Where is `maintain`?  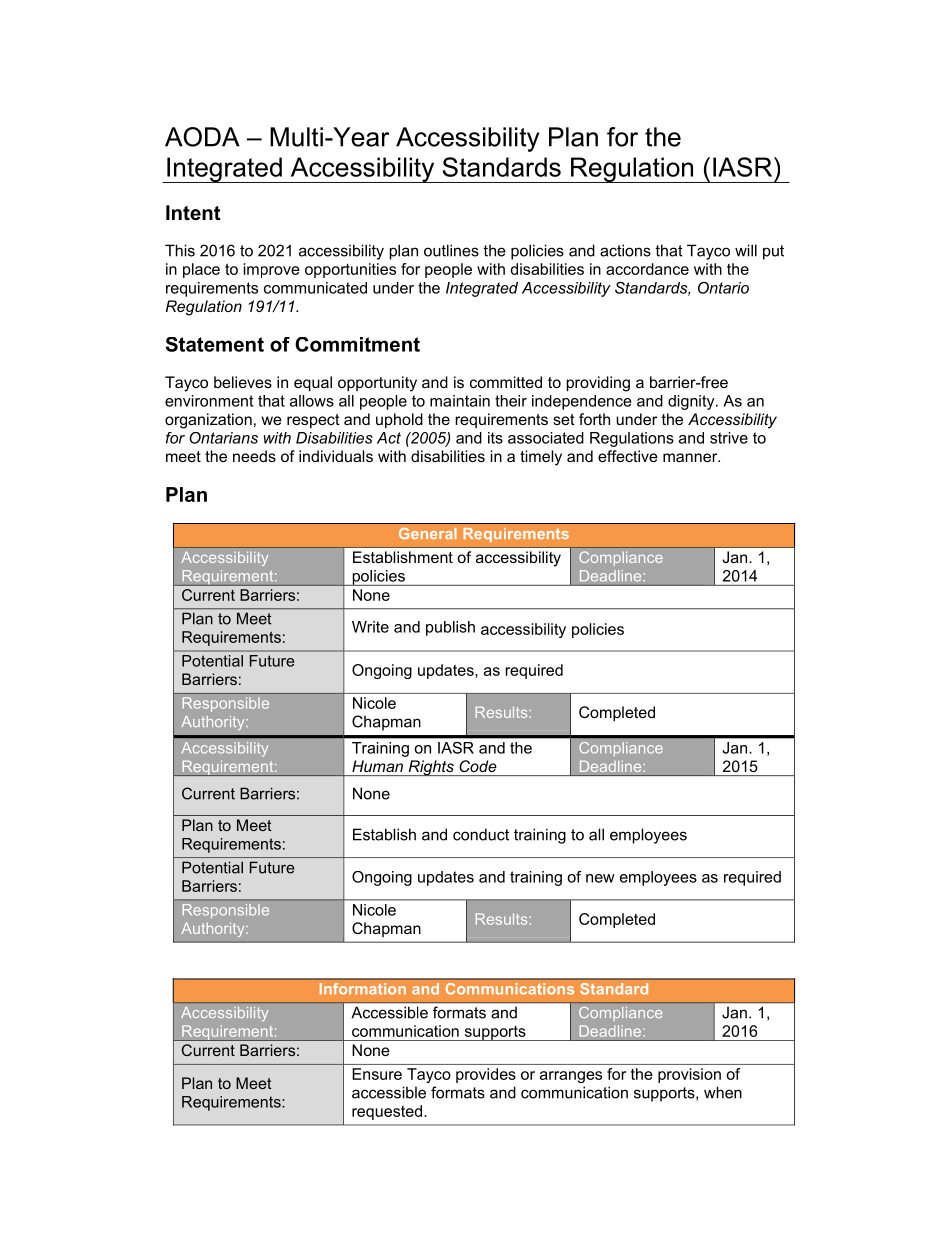 maintain is located at coordinates (460, 401).
